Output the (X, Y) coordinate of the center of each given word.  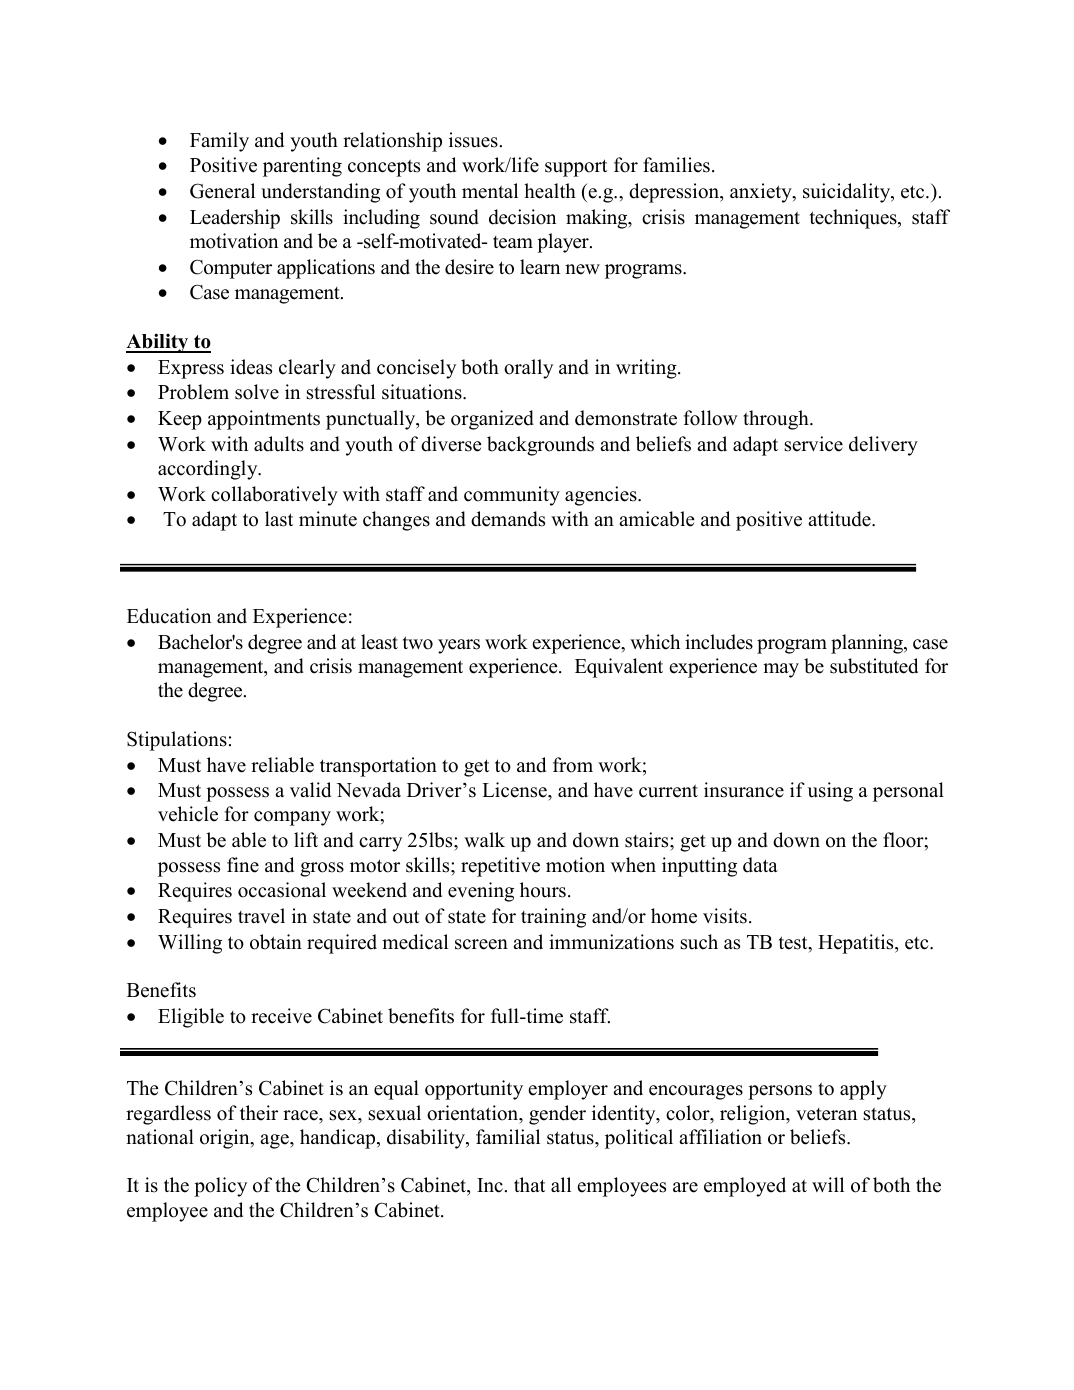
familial (508, 1136)
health (550, 191)
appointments (264, 420)
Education (169, 616)
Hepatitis (857, 944)
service (814, 444)
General (222, 191)
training (553, 918)
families (676, 165)
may (781, 670)
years (459, 646)
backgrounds (540, 446)
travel (261, 916)
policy (220, 1187)
